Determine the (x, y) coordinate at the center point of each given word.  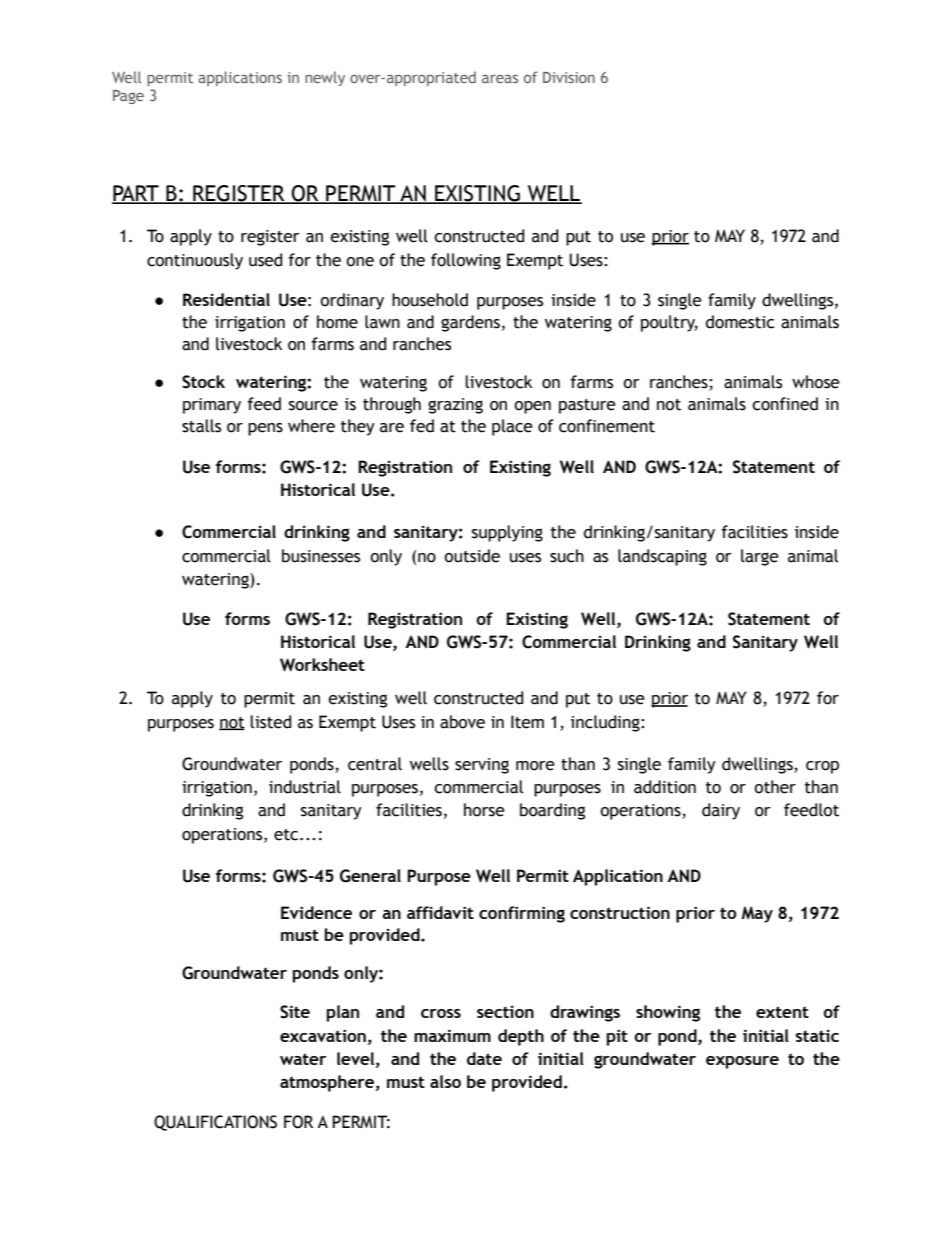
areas (500, 79)
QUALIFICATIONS (215, 1123)
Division (569, 77)
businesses (321, 556)
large (760, 557)
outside (472, 556)
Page (128, 97)
